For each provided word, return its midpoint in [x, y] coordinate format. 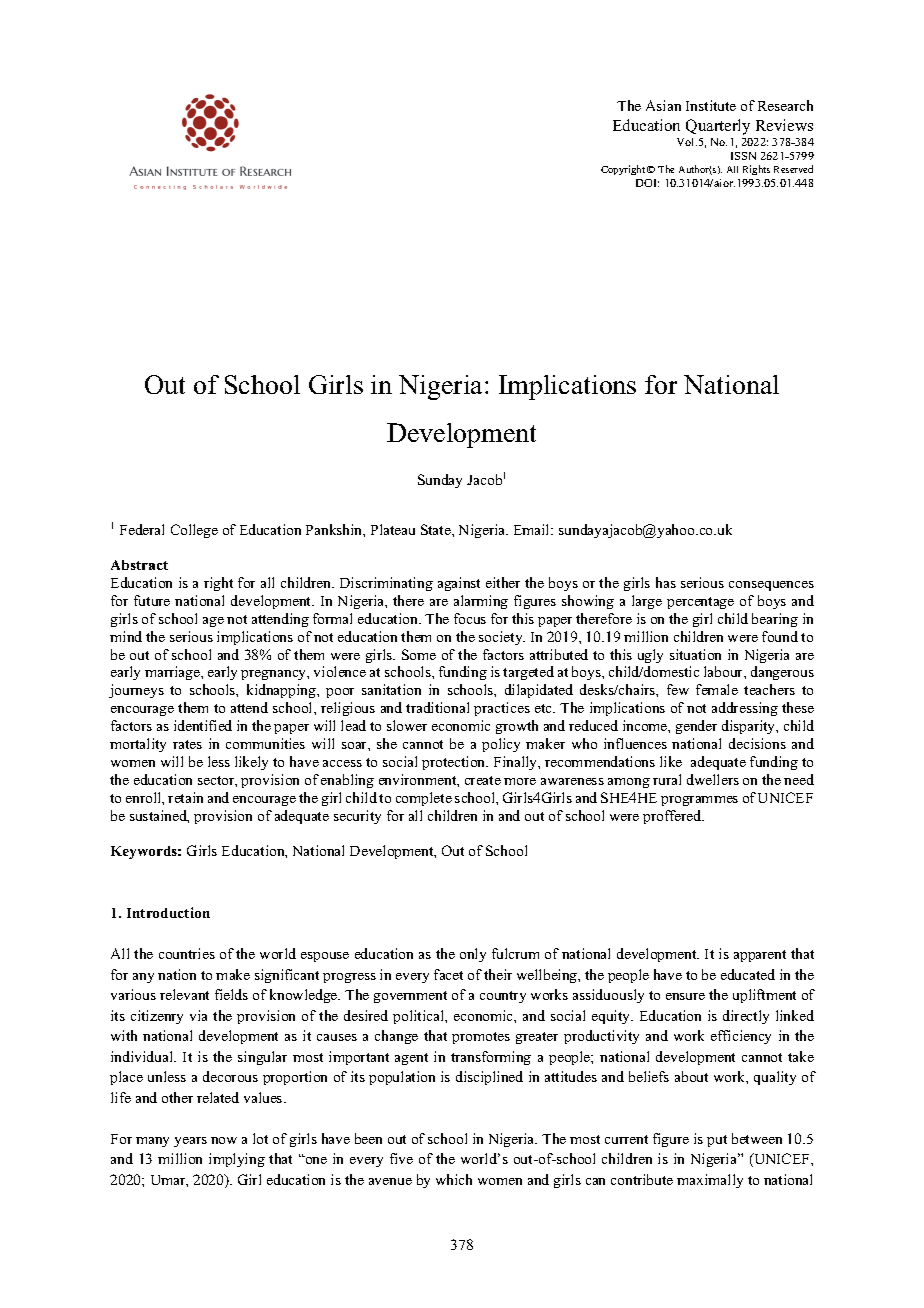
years [190, 1142]
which [454, 1179]
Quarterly [718, 127]
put [717, 1141]
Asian [663, 105]
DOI [647, 183]
